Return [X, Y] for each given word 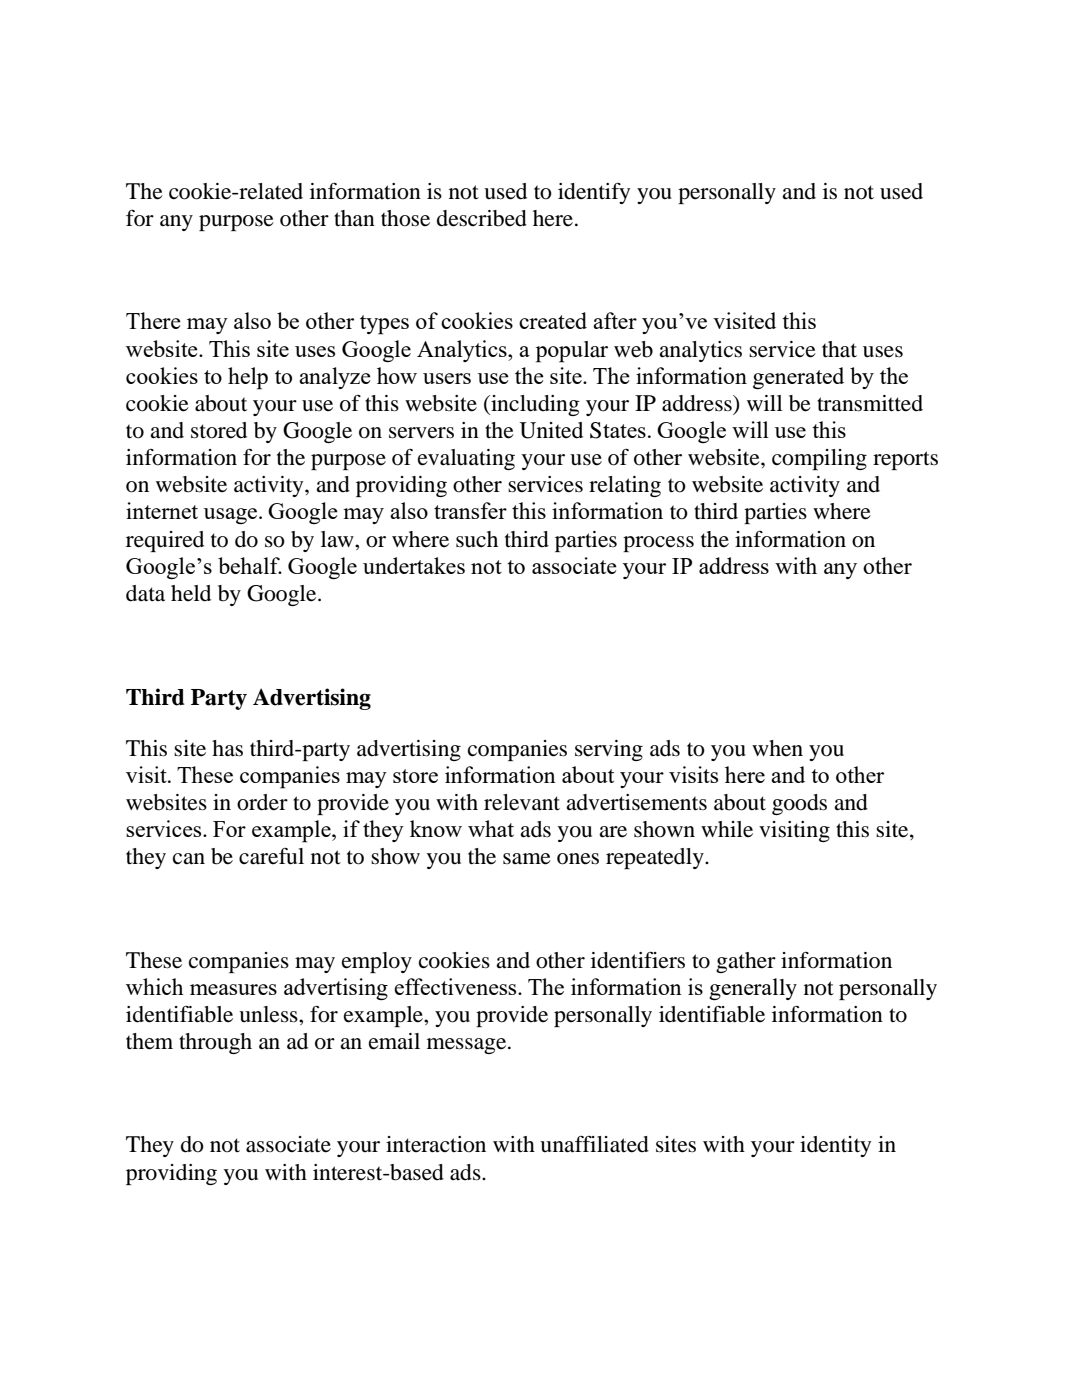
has [227, 748]
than [354, 218]
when [777, 748]
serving [609, 750]
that [839, 349]
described [482, 218]
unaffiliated [594, 1144]
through [215, 1043]
